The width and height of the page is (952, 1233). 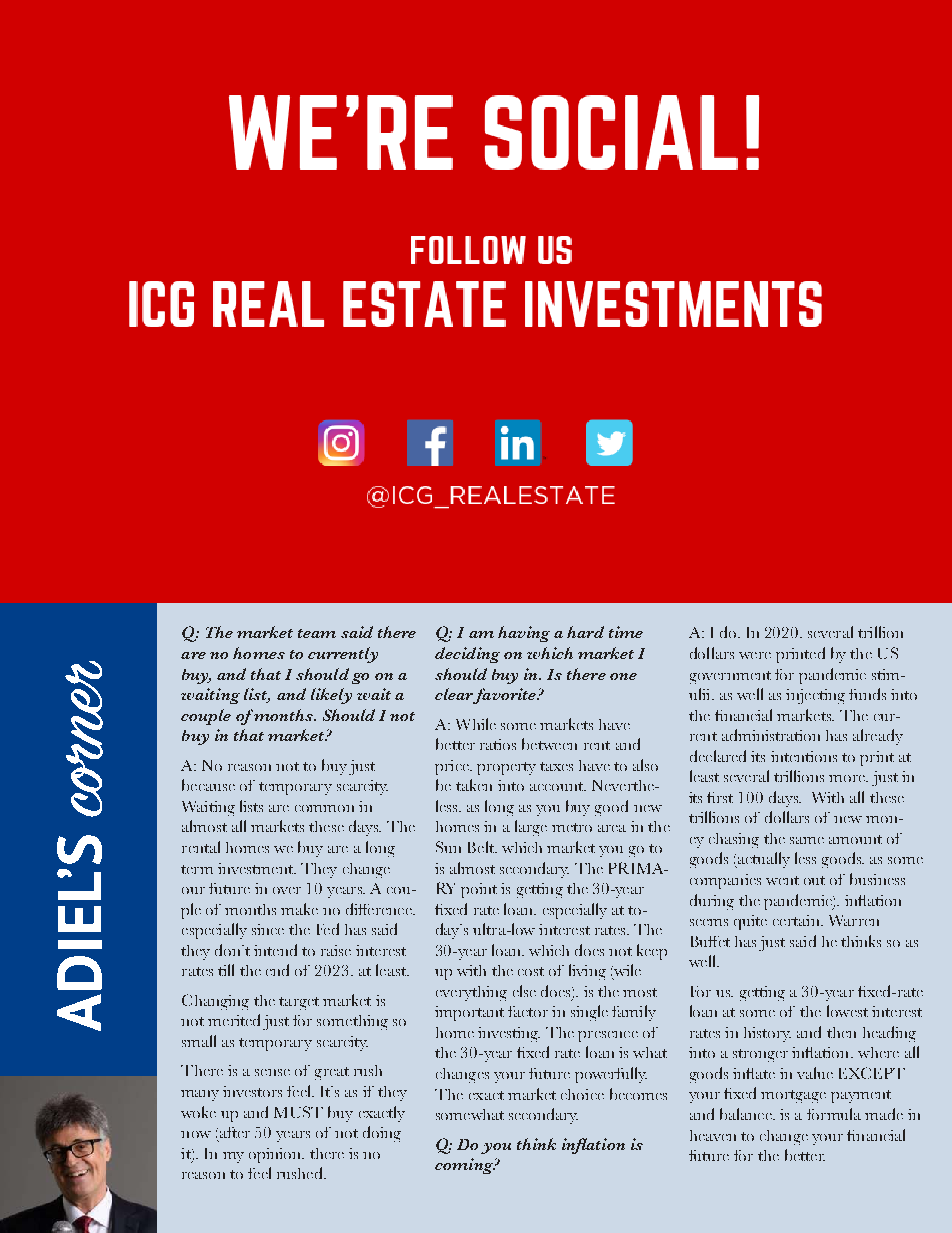 I want to click on lowest, so click(x=847, y=1011).
